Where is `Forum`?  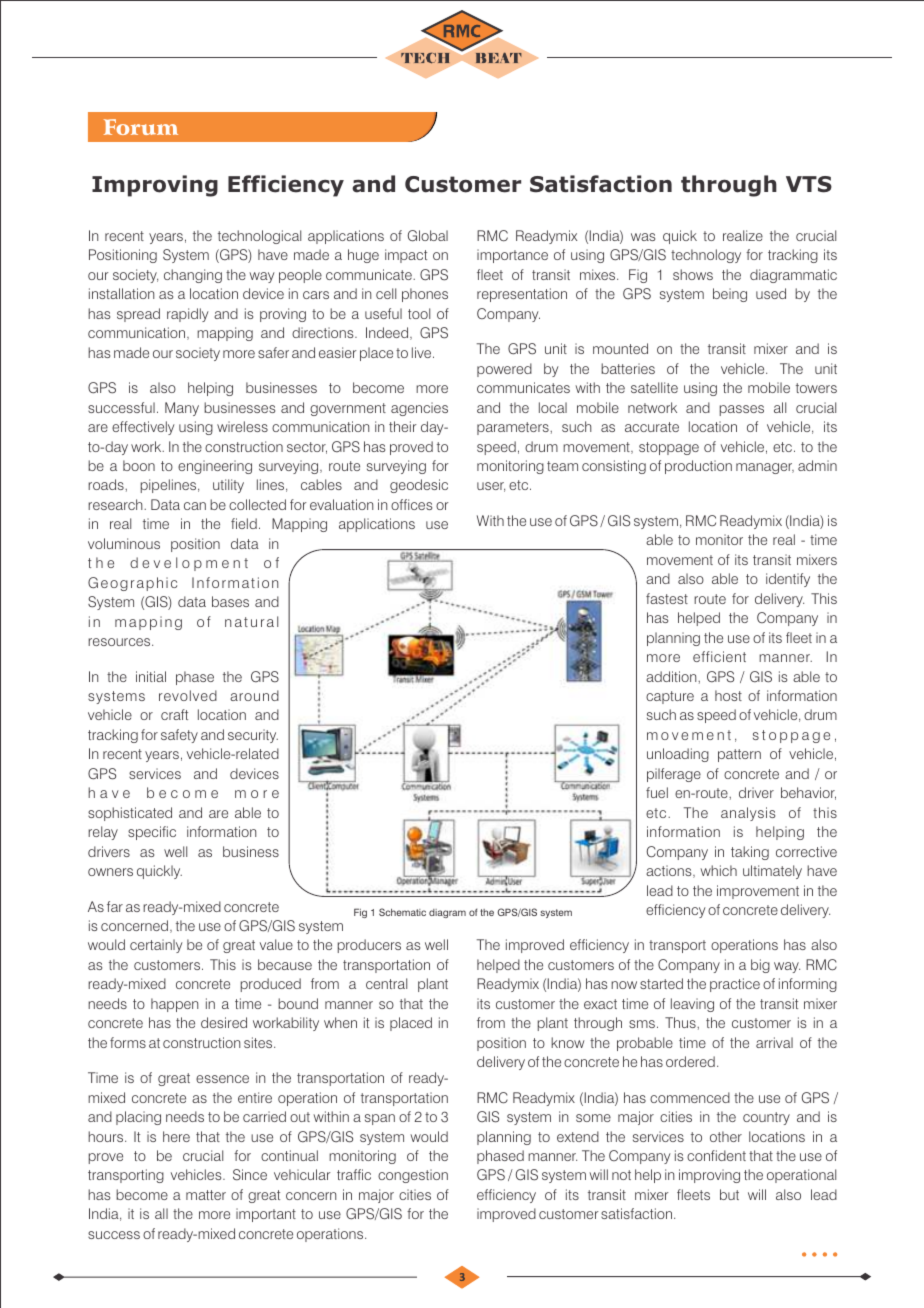
Forum is located at coordinates (141, 127).
